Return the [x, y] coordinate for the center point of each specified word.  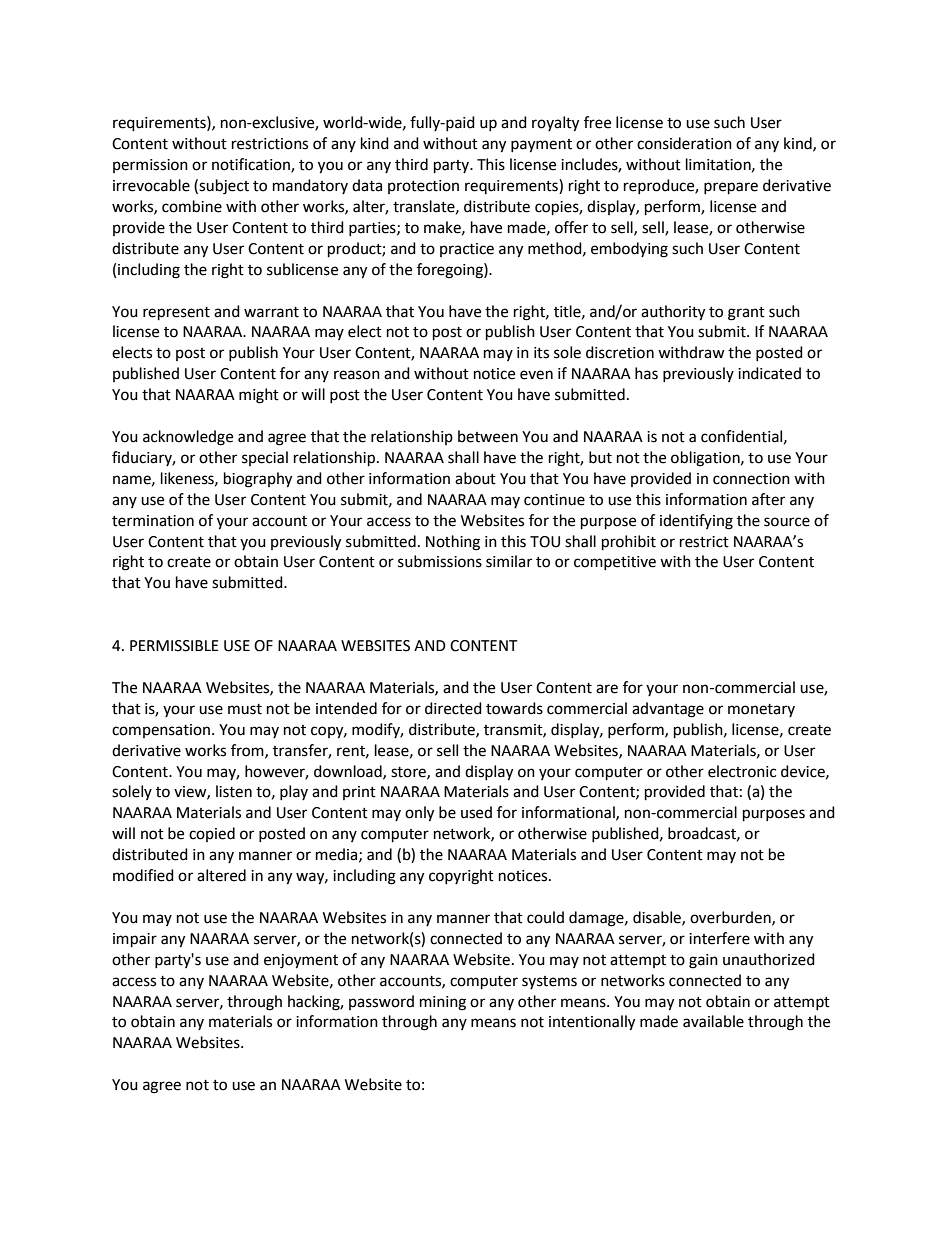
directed [453, 708]
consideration [684, 143]
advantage [668, 710]
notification [252, 165]
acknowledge [188, 438]
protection [423, 187]
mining [443, 1003]
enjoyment [301, 961]
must [245, 709]
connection [751, 479]
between [488, 436]
